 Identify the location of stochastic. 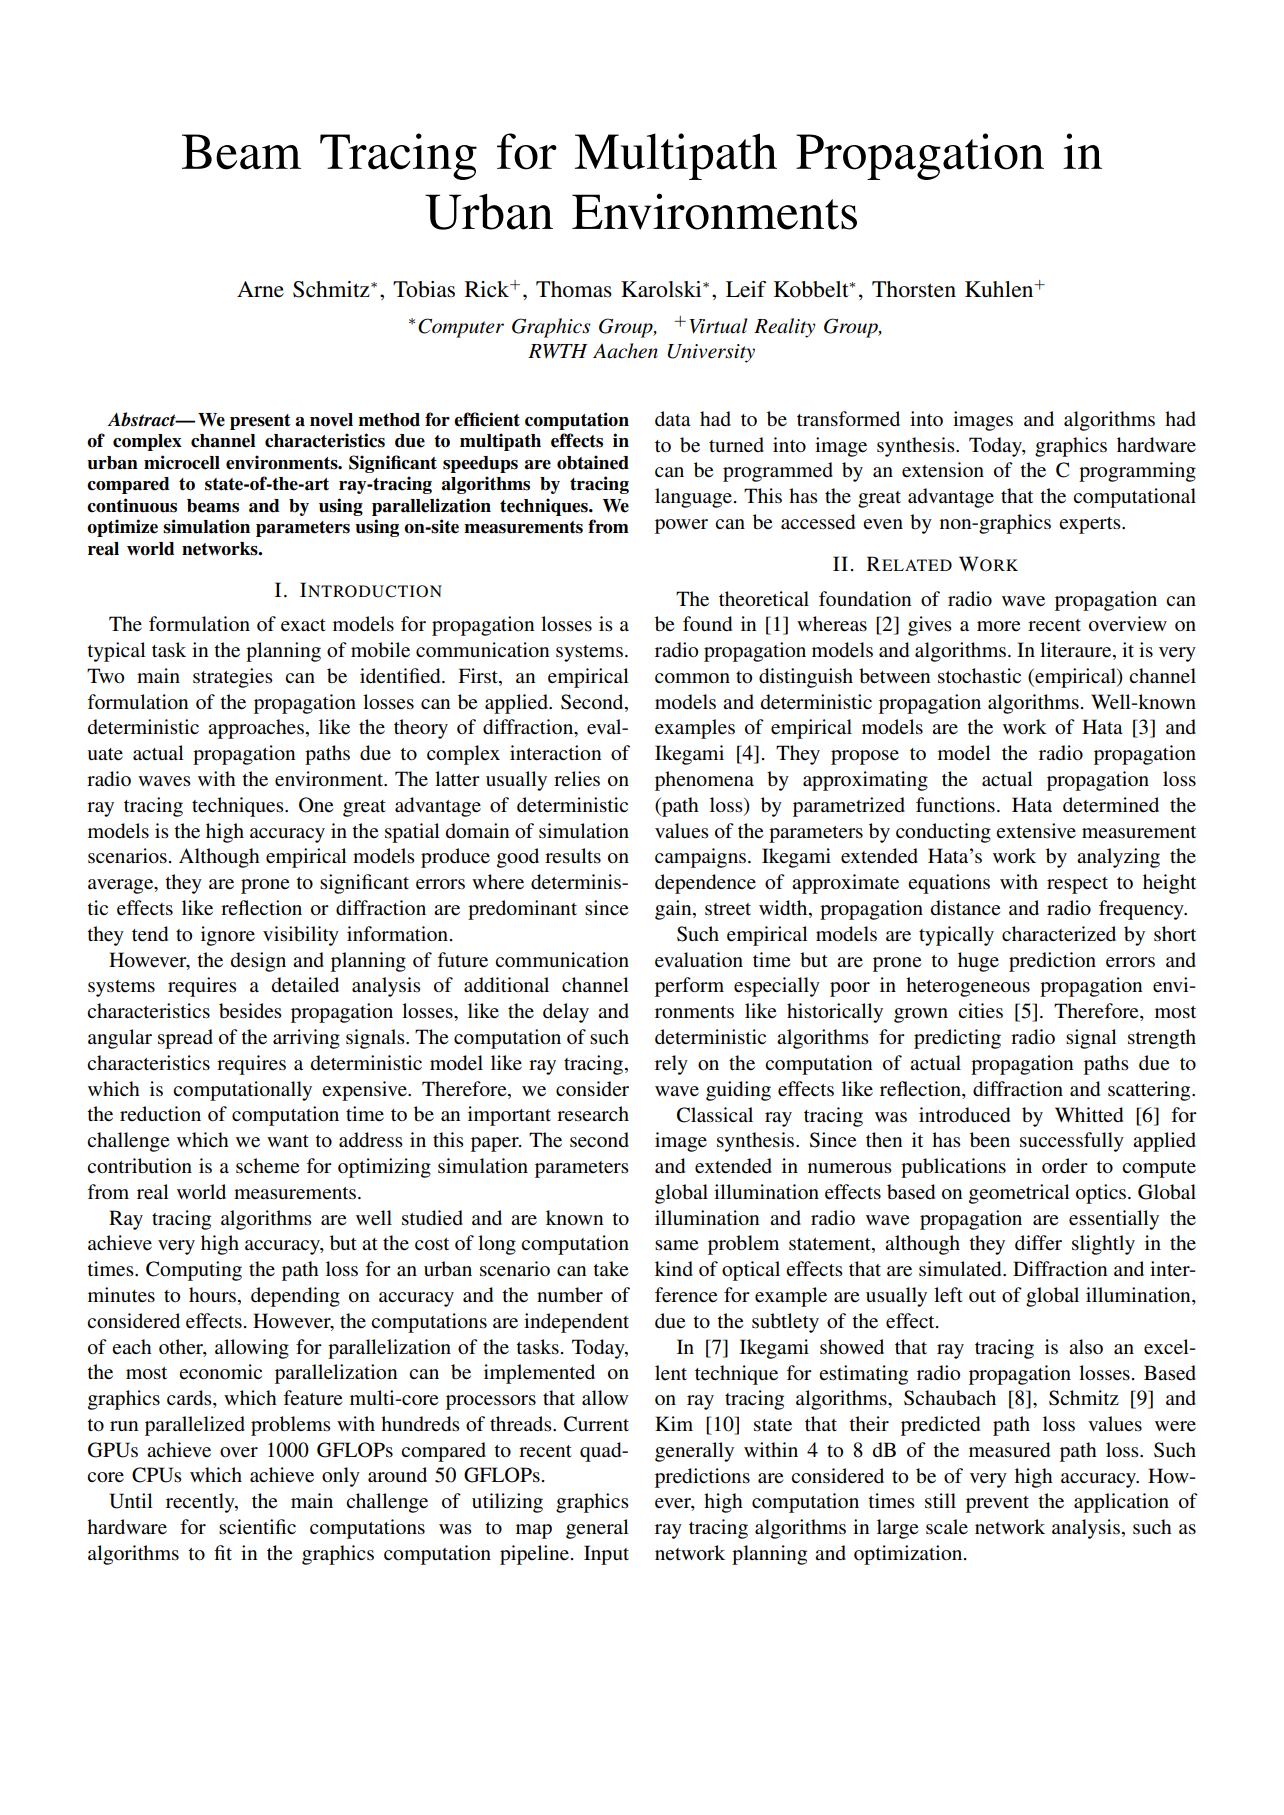
(979, 676).
